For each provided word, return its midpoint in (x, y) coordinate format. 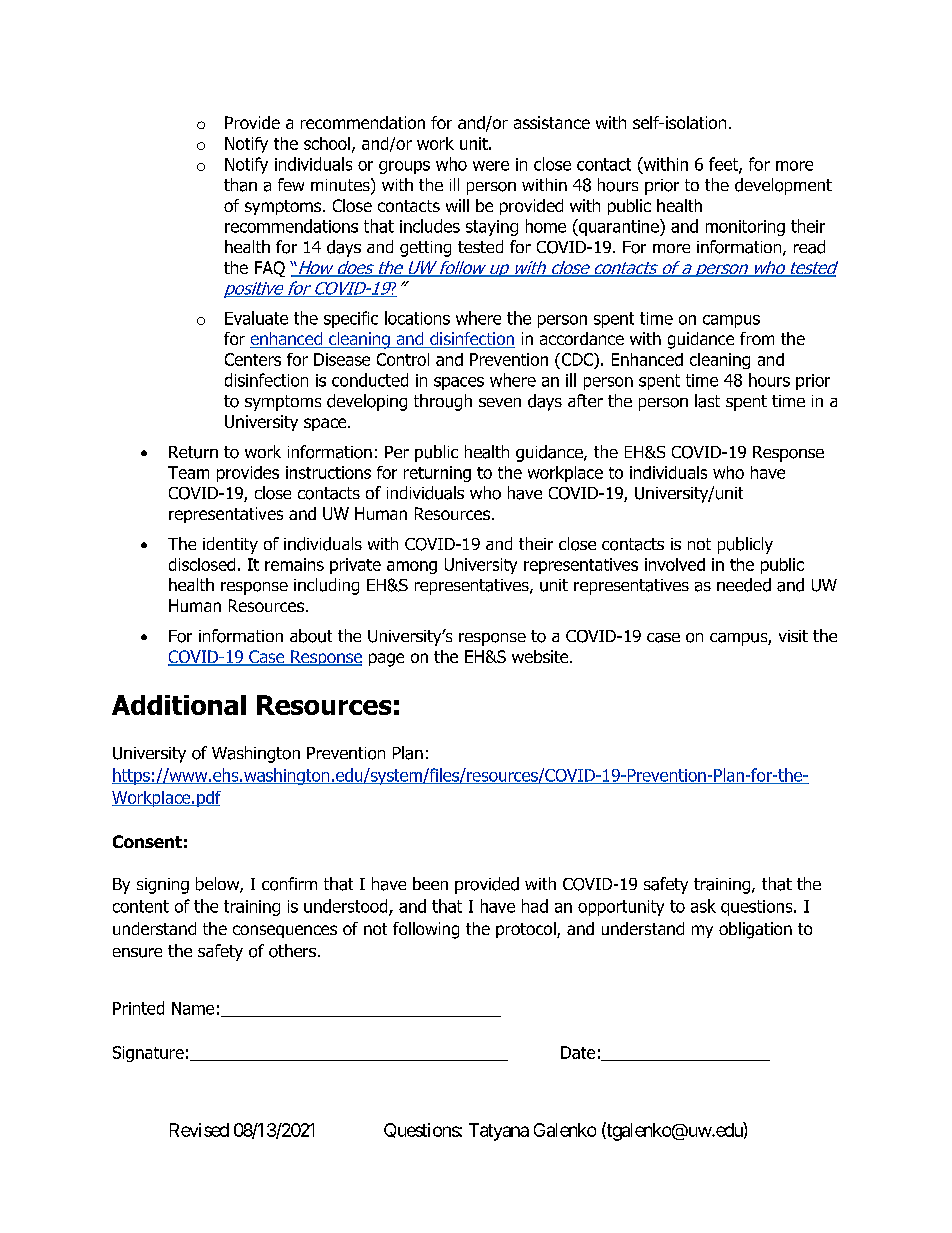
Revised (199, 1130)
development (783, 186)
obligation (755, 930)
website (541, 656)
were (491, 166)
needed (744, 585)
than (240, 185)
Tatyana (499, 1132)
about (311, 636)
